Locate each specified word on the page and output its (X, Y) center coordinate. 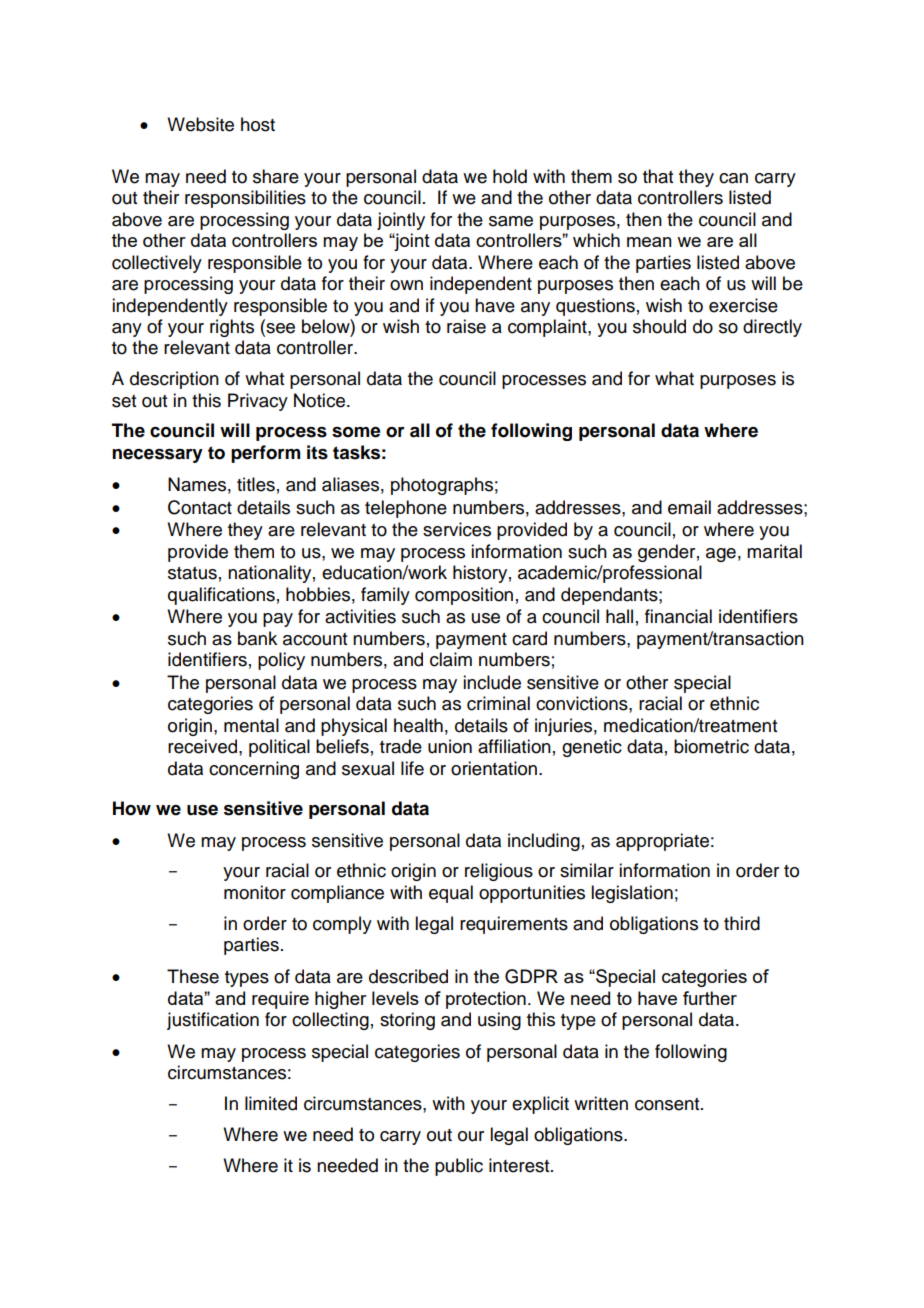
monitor (255, 892)
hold (510, 176)
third (742, 923)
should (659, 326)
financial (678, 616)
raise (466, 326)
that (658, 176)
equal (451, 894)
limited (271, 1103)
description (174, 380)
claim (451, 659)
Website (200, 124)
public (459, 1167)
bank (257, 638)
